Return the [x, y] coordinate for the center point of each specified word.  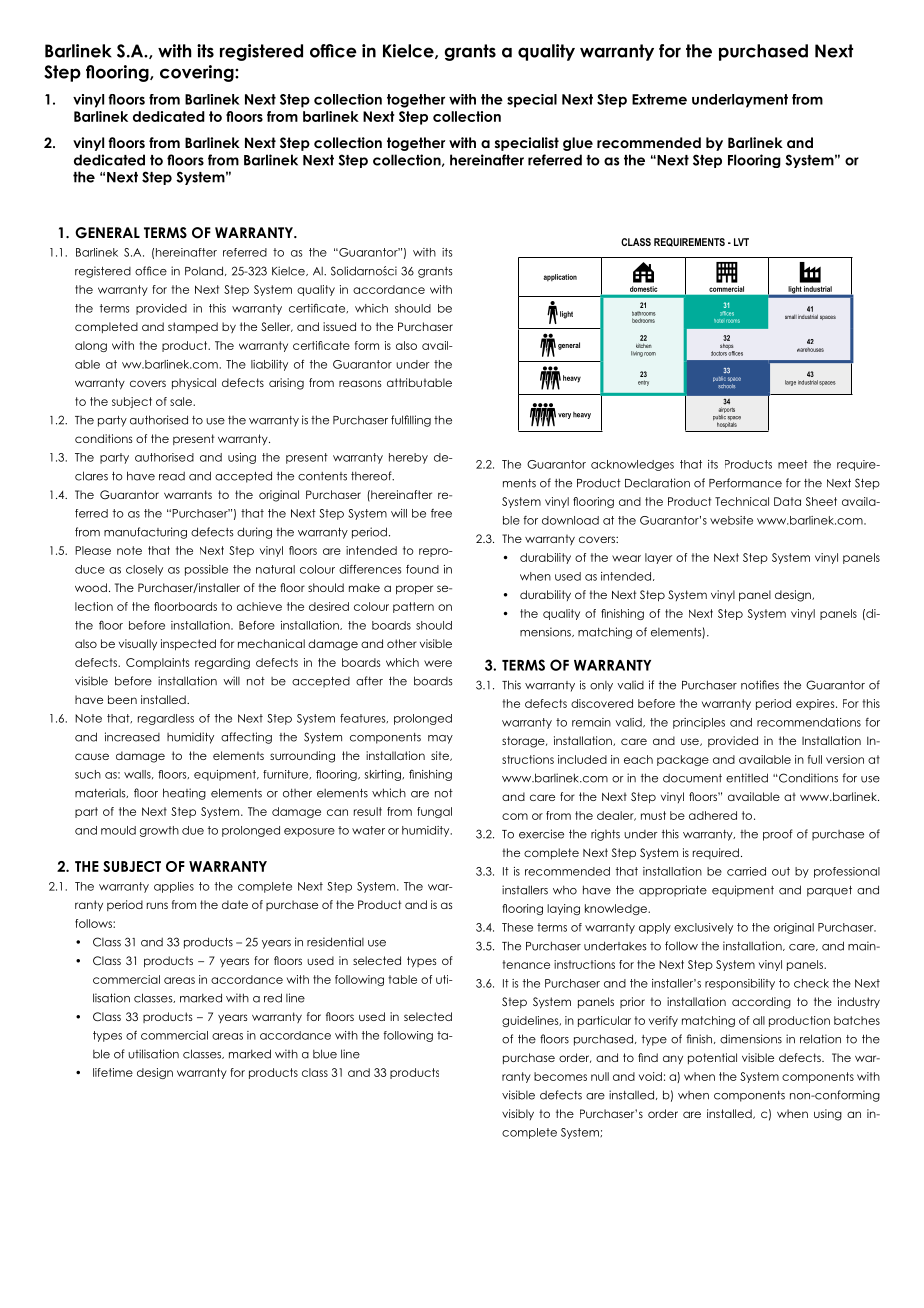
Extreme [659, 99]
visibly [518, 1114]
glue [578, 144]
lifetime [113, 1072]
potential [712, 1058]
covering [198, 73]
